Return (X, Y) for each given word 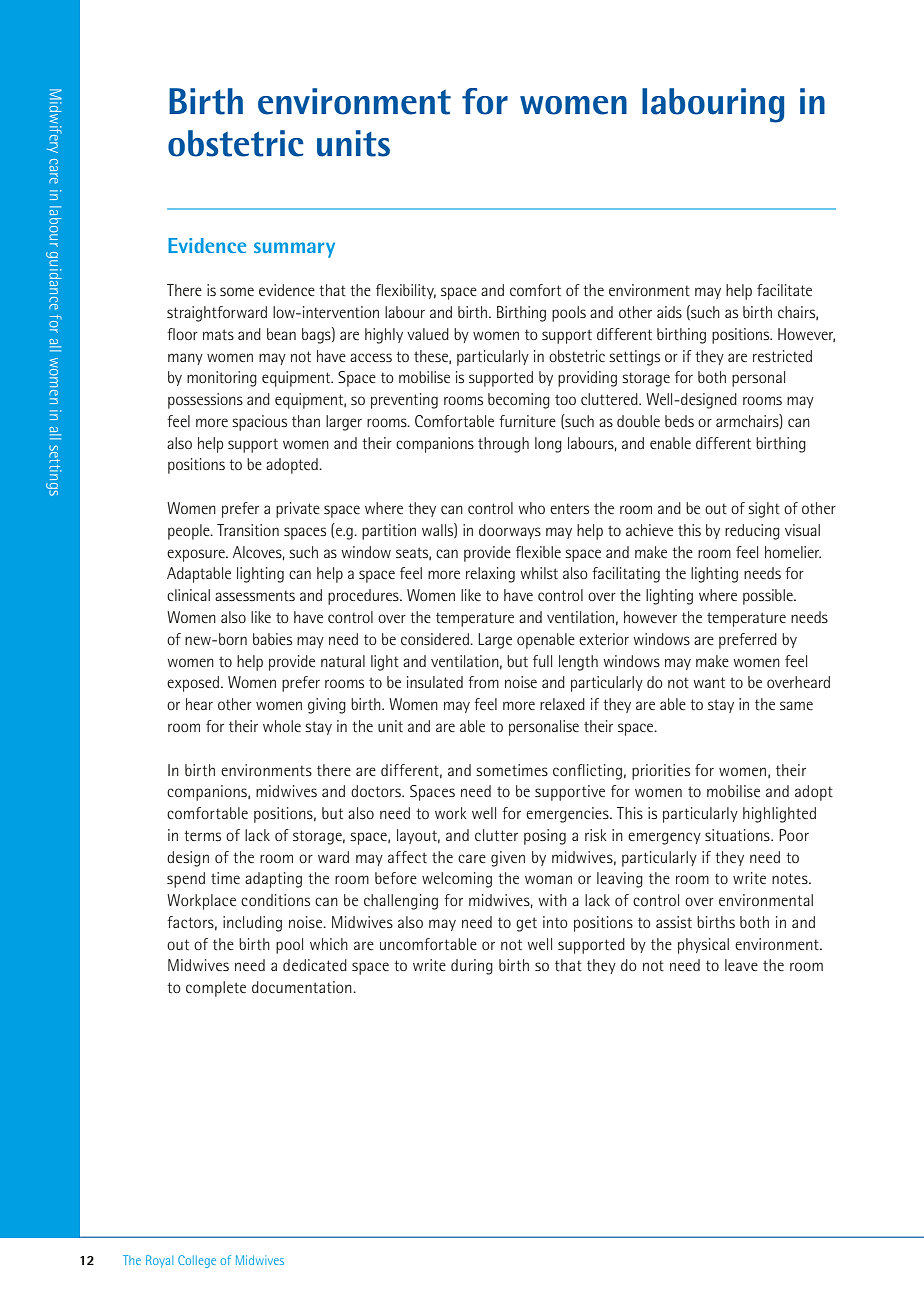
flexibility (406, 291)
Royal (159, 1261)
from (483, 682)
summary (294, 250)
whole (282, 726)
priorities (661, 772)
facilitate (784, 290)
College (197, 1261)
